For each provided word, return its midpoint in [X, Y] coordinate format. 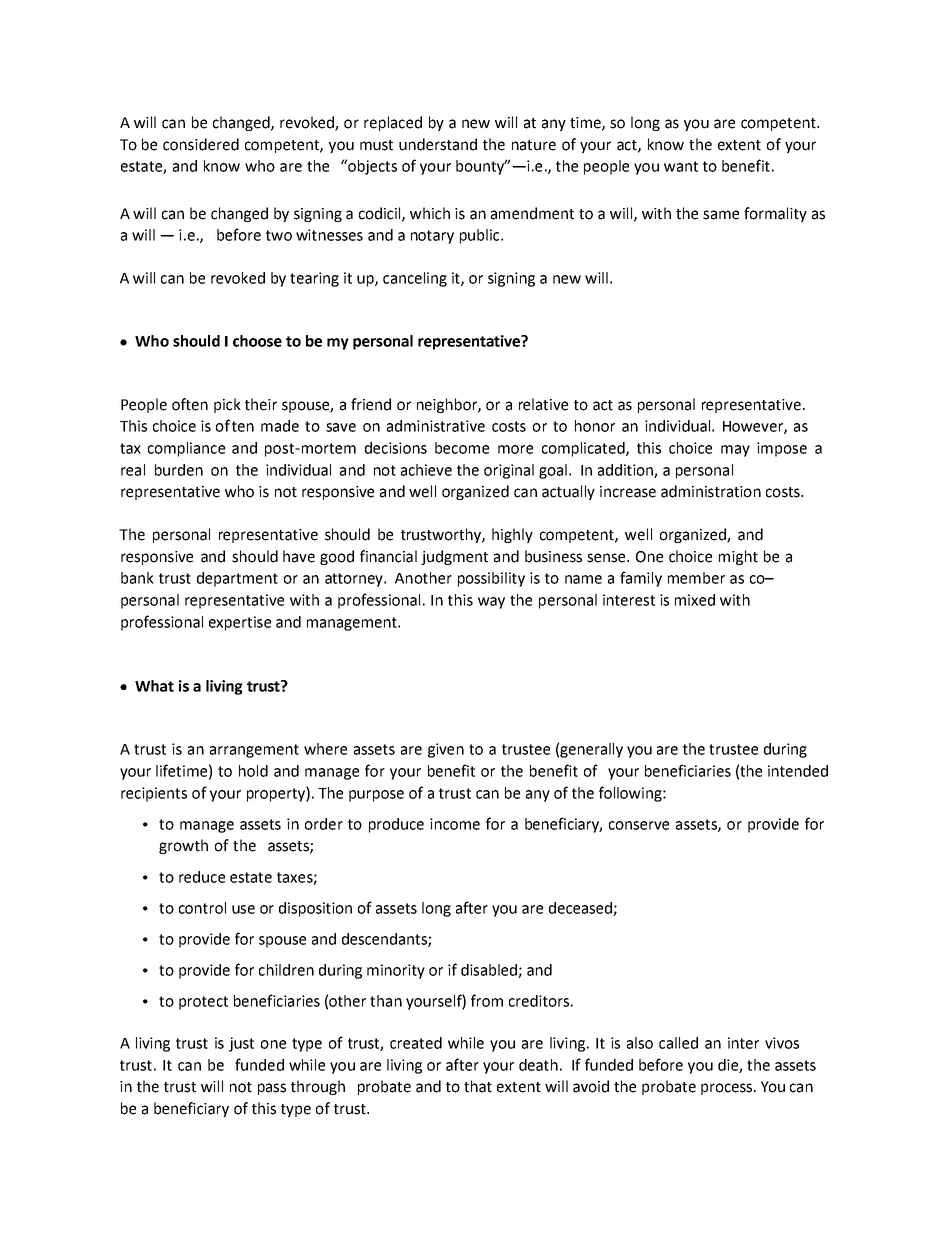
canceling [415, 279]
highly [512, 535]
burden [179, 470]
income [455, 824]
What [154, 686]
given [446, 750]
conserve [639, 825]
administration [711, 491]
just [241, 1044]
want [681, 166]
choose [257, 341]
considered [201, 144]
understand [438, 144]
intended [798, 771]
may [735, 451]
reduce [202, 877]
